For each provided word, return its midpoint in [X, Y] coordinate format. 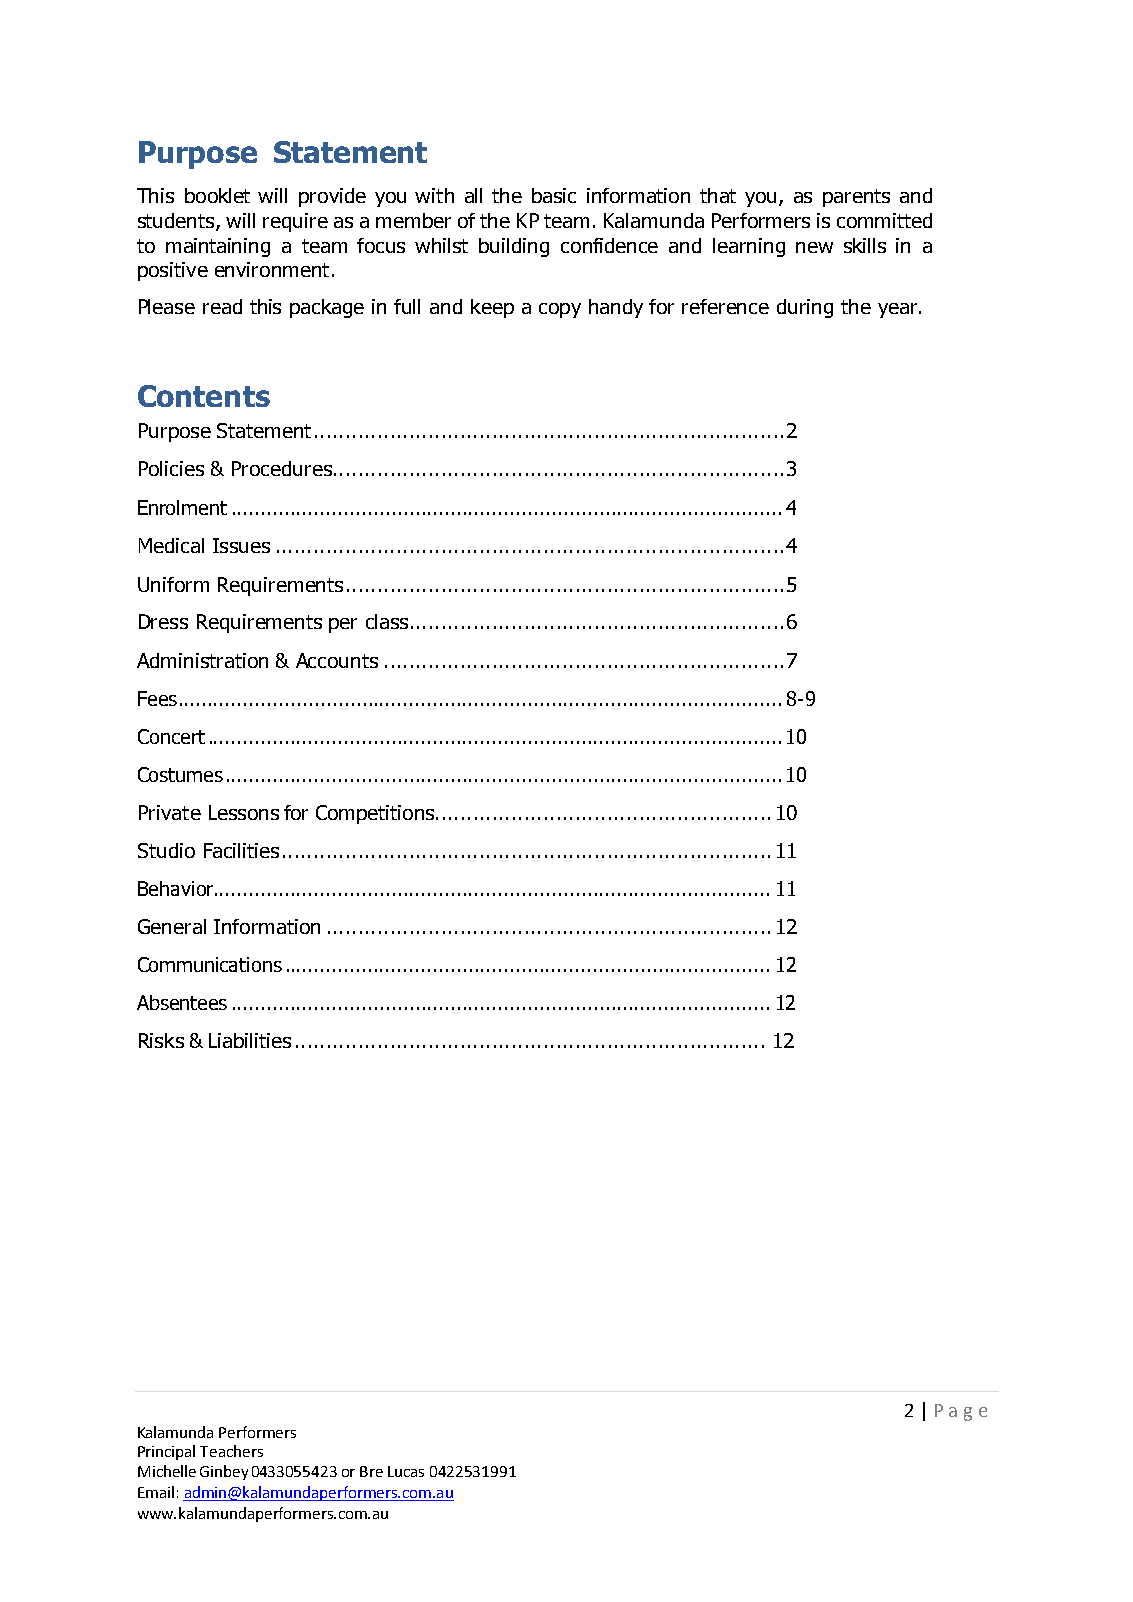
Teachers [231, 1451]
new [814, 247]
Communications [210, 964]
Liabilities [250, 1040]
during [805, 308]
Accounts [337, 660]
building [514, 247]
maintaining [218, 247]
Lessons [244, 812]
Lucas [406, 1471]
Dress [163, 621]
